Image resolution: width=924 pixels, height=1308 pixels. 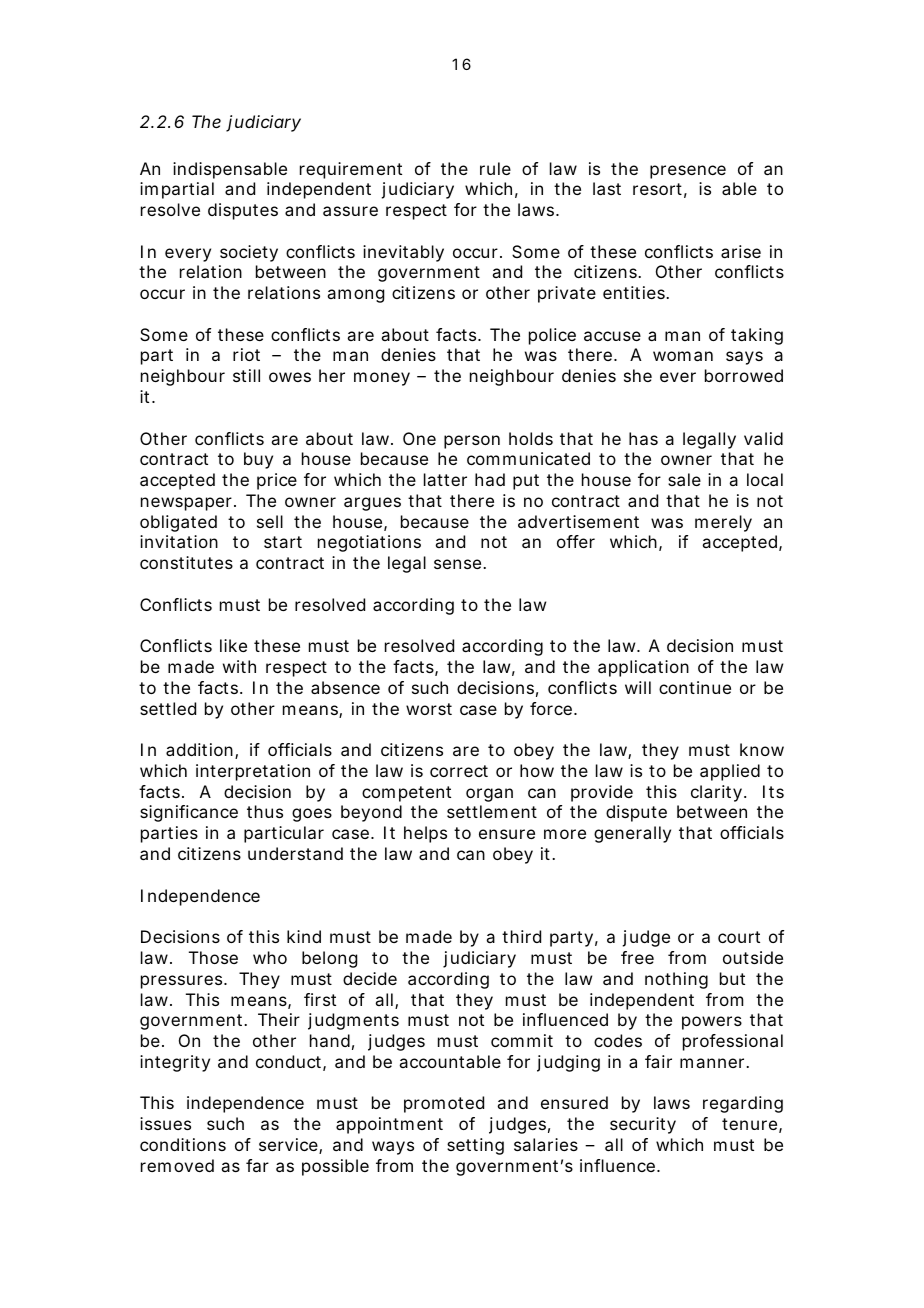 What do you see at coordinates (257, 1165) in the screenshot?
I see `far` at bounding box center [257, 1165].
